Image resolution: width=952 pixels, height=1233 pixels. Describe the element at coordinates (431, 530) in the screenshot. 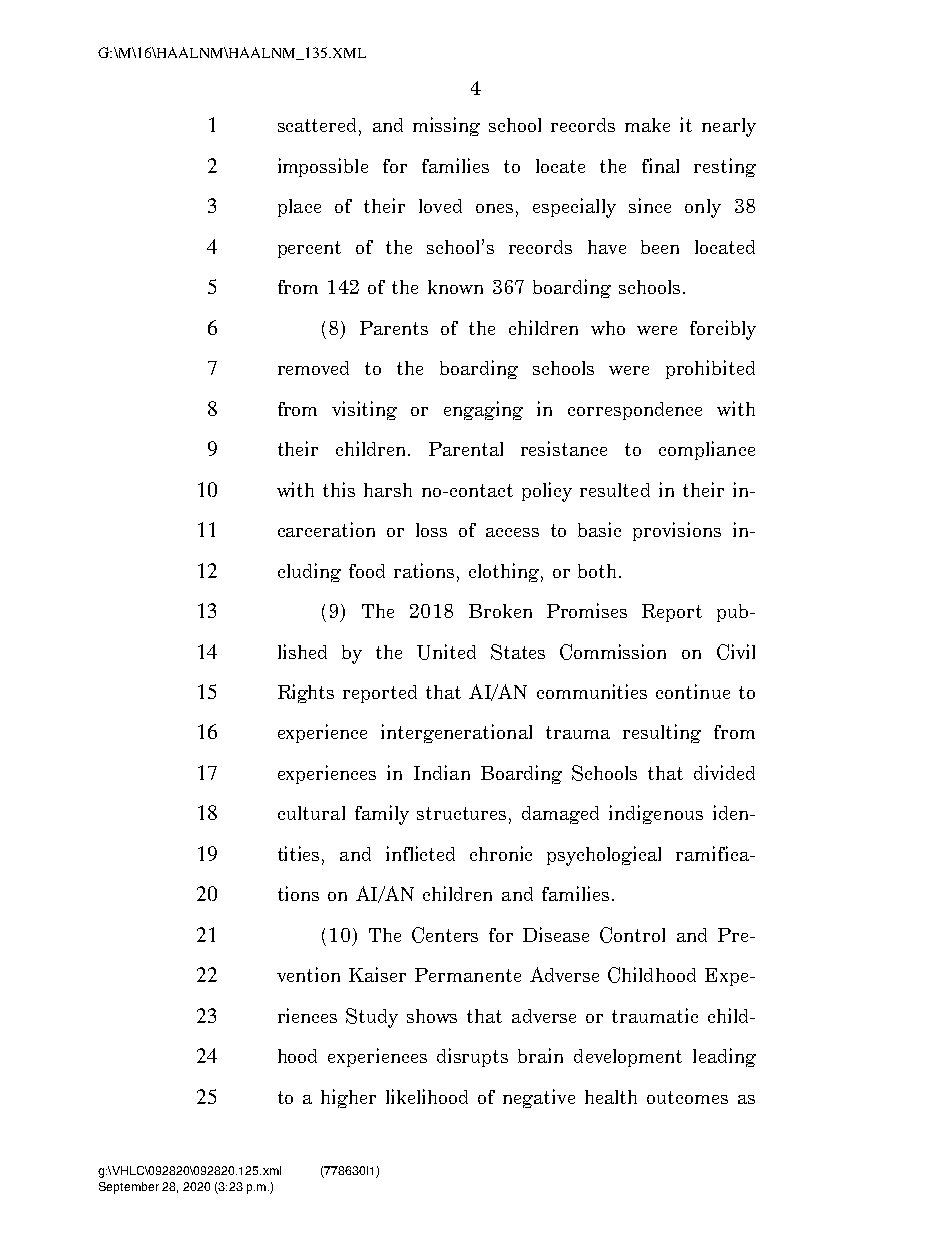

I see `loss` at that location.
